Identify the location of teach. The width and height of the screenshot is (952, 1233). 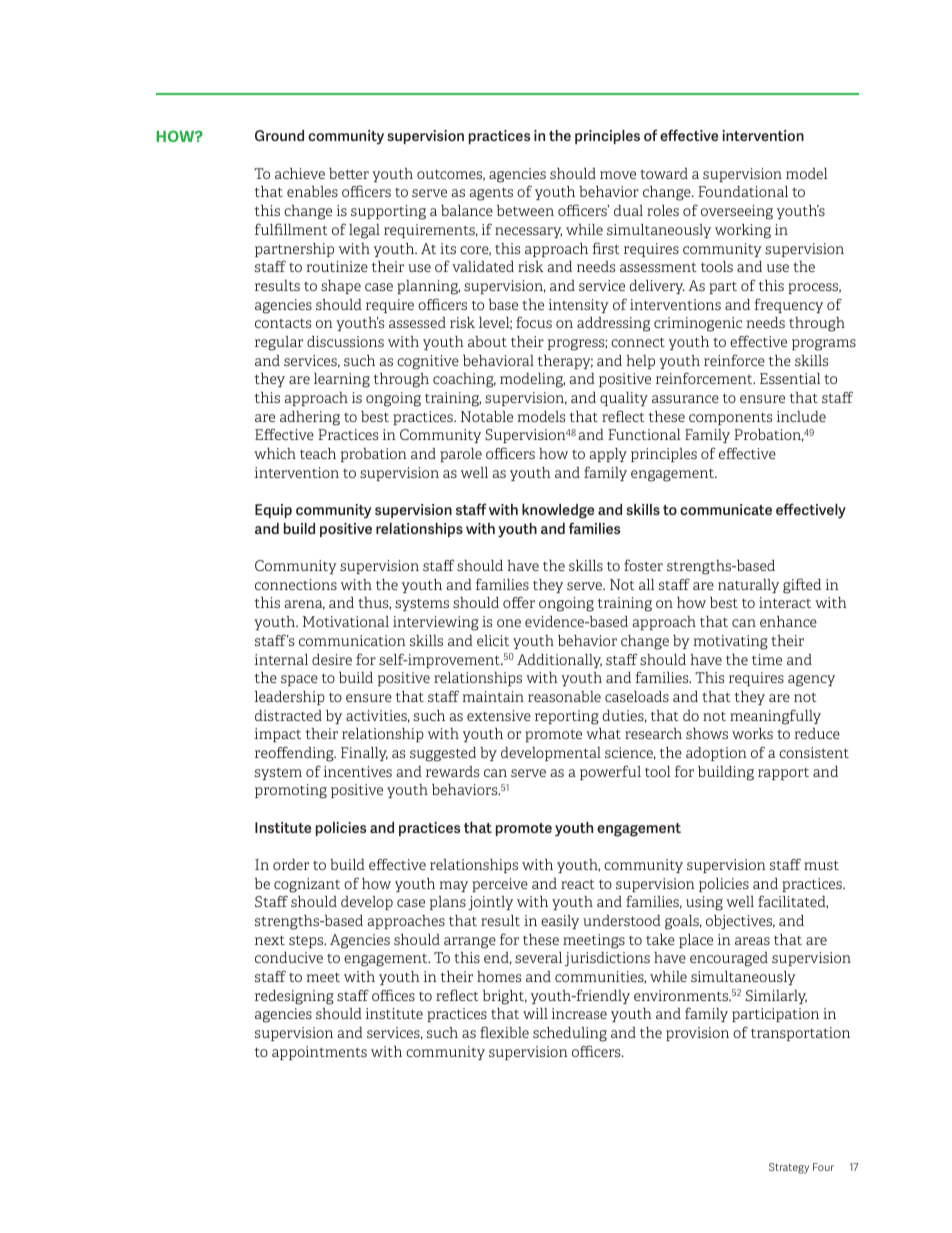
(318, 453).
